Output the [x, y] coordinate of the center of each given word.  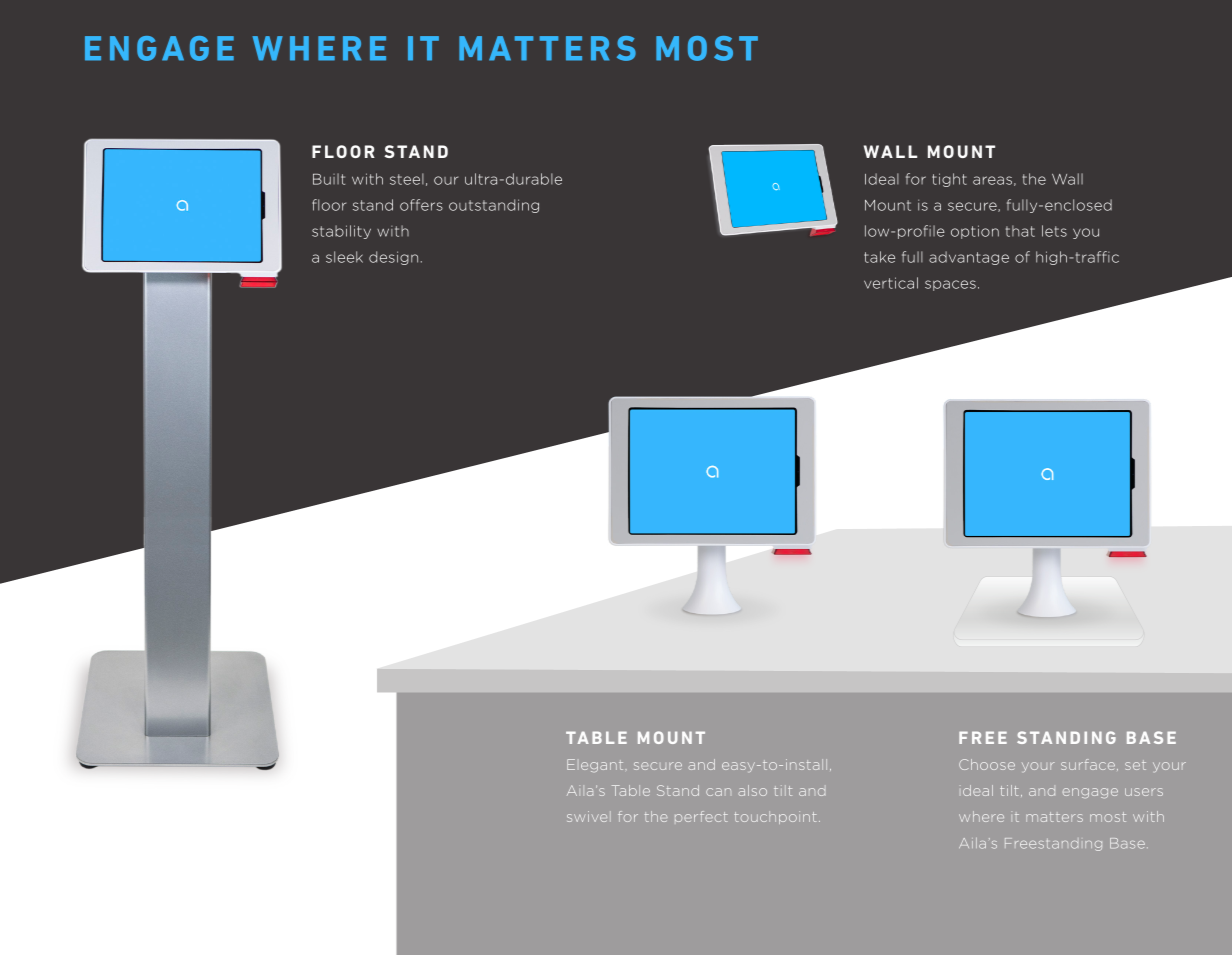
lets [1054, 231]
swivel [589, 816]
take [879, 257]
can [718, 792]
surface [1088, 764]
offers [421, 205]
